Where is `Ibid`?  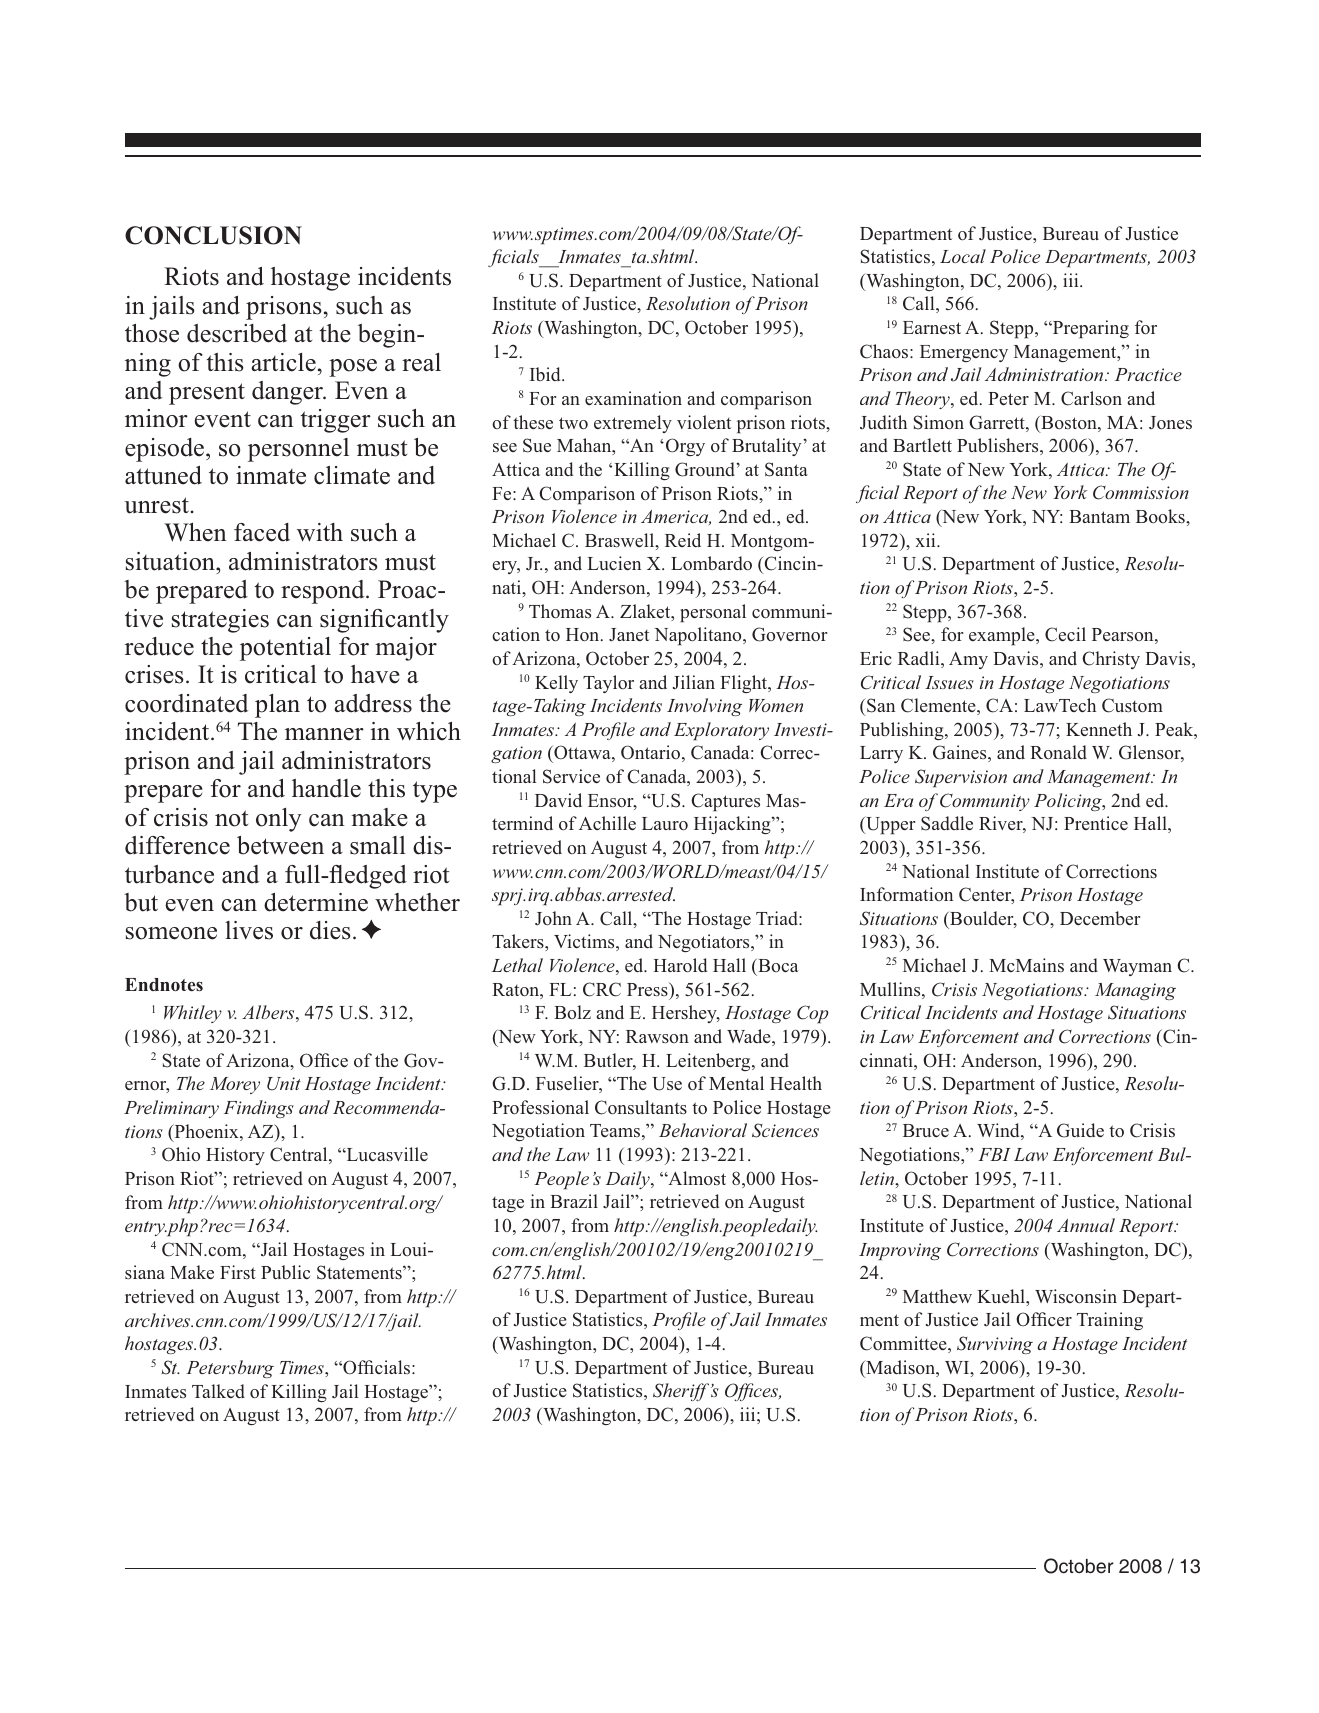 Ibid is located at coordinates (546, 374).
